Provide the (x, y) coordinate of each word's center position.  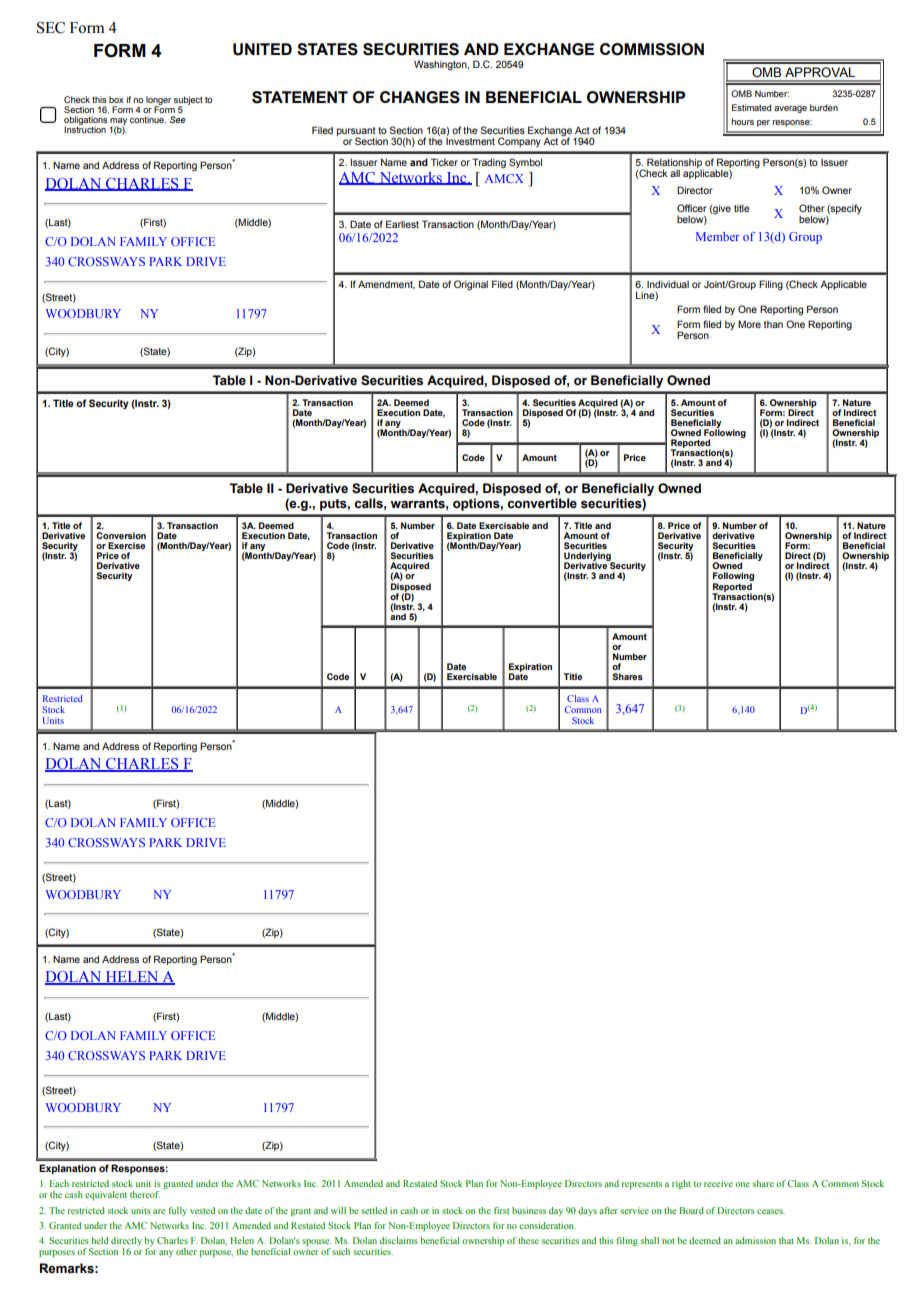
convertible (542, 503)
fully (177, 1211)
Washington (441, 65)
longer (158, 101)
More (749, 324)
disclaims (399, 1240)
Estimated (751, 107)
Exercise (126, 545)
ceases (771, 1211)
